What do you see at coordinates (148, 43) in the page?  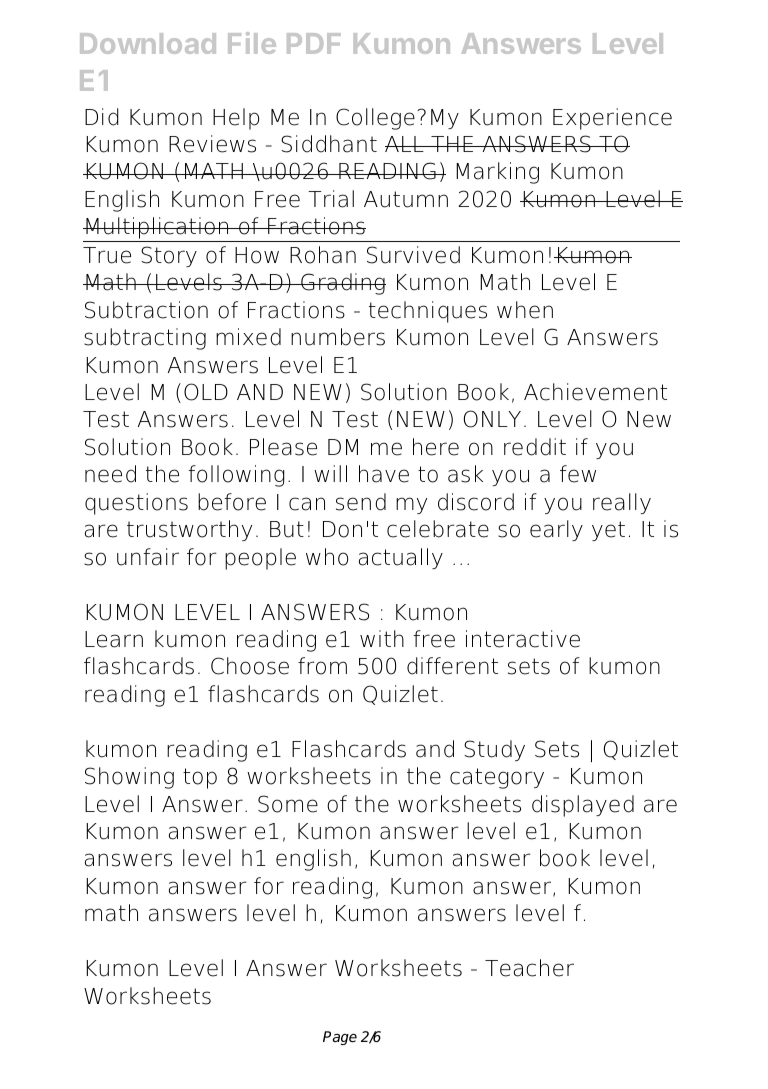 I see `Download` at bounding box center [148, 43].
